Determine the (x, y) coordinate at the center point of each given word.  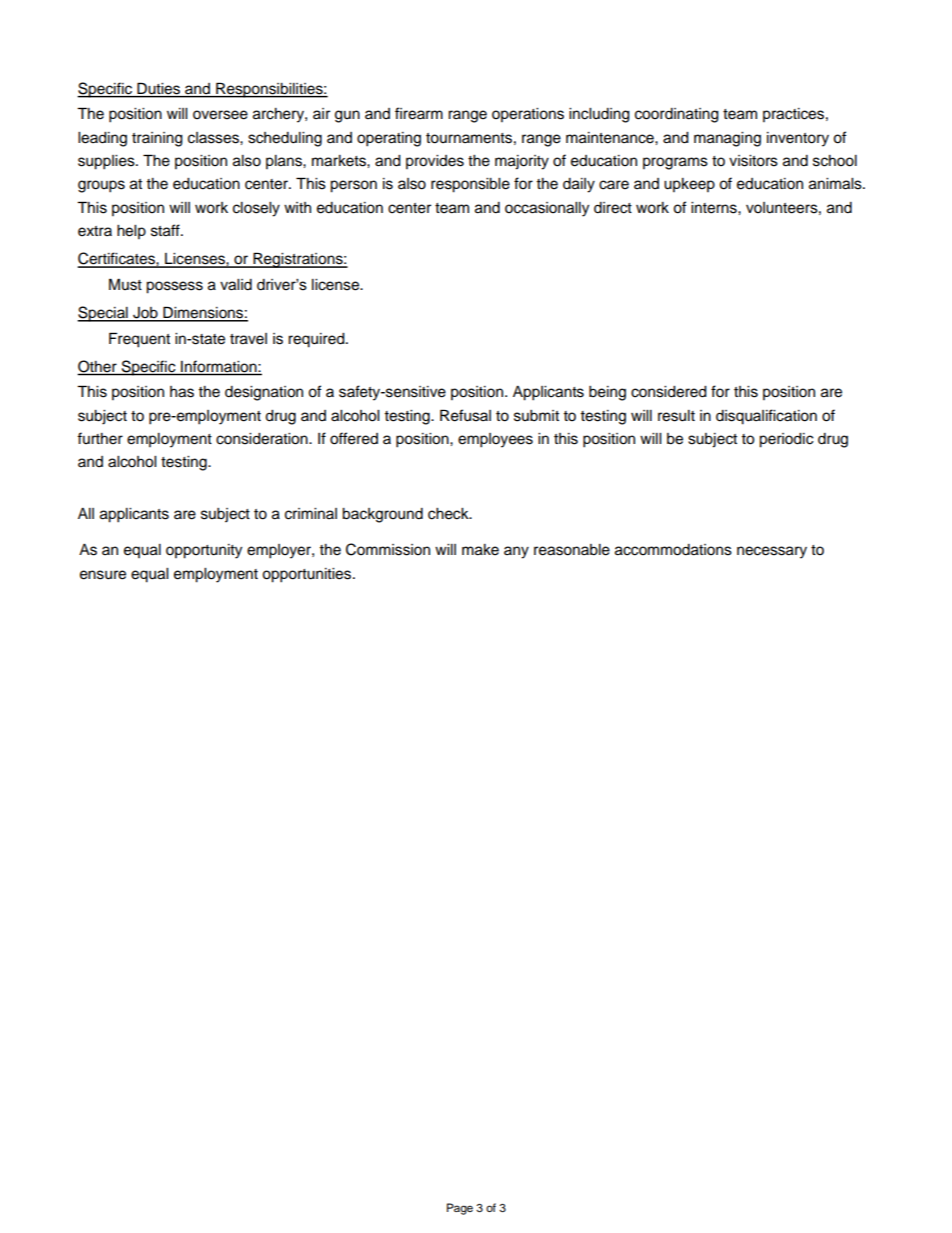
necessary (772, 552)
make (480, 550)
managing (727, 139)
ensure (103, 575)
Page (460, 1209)
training (157, 139)
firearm (419, 113)
